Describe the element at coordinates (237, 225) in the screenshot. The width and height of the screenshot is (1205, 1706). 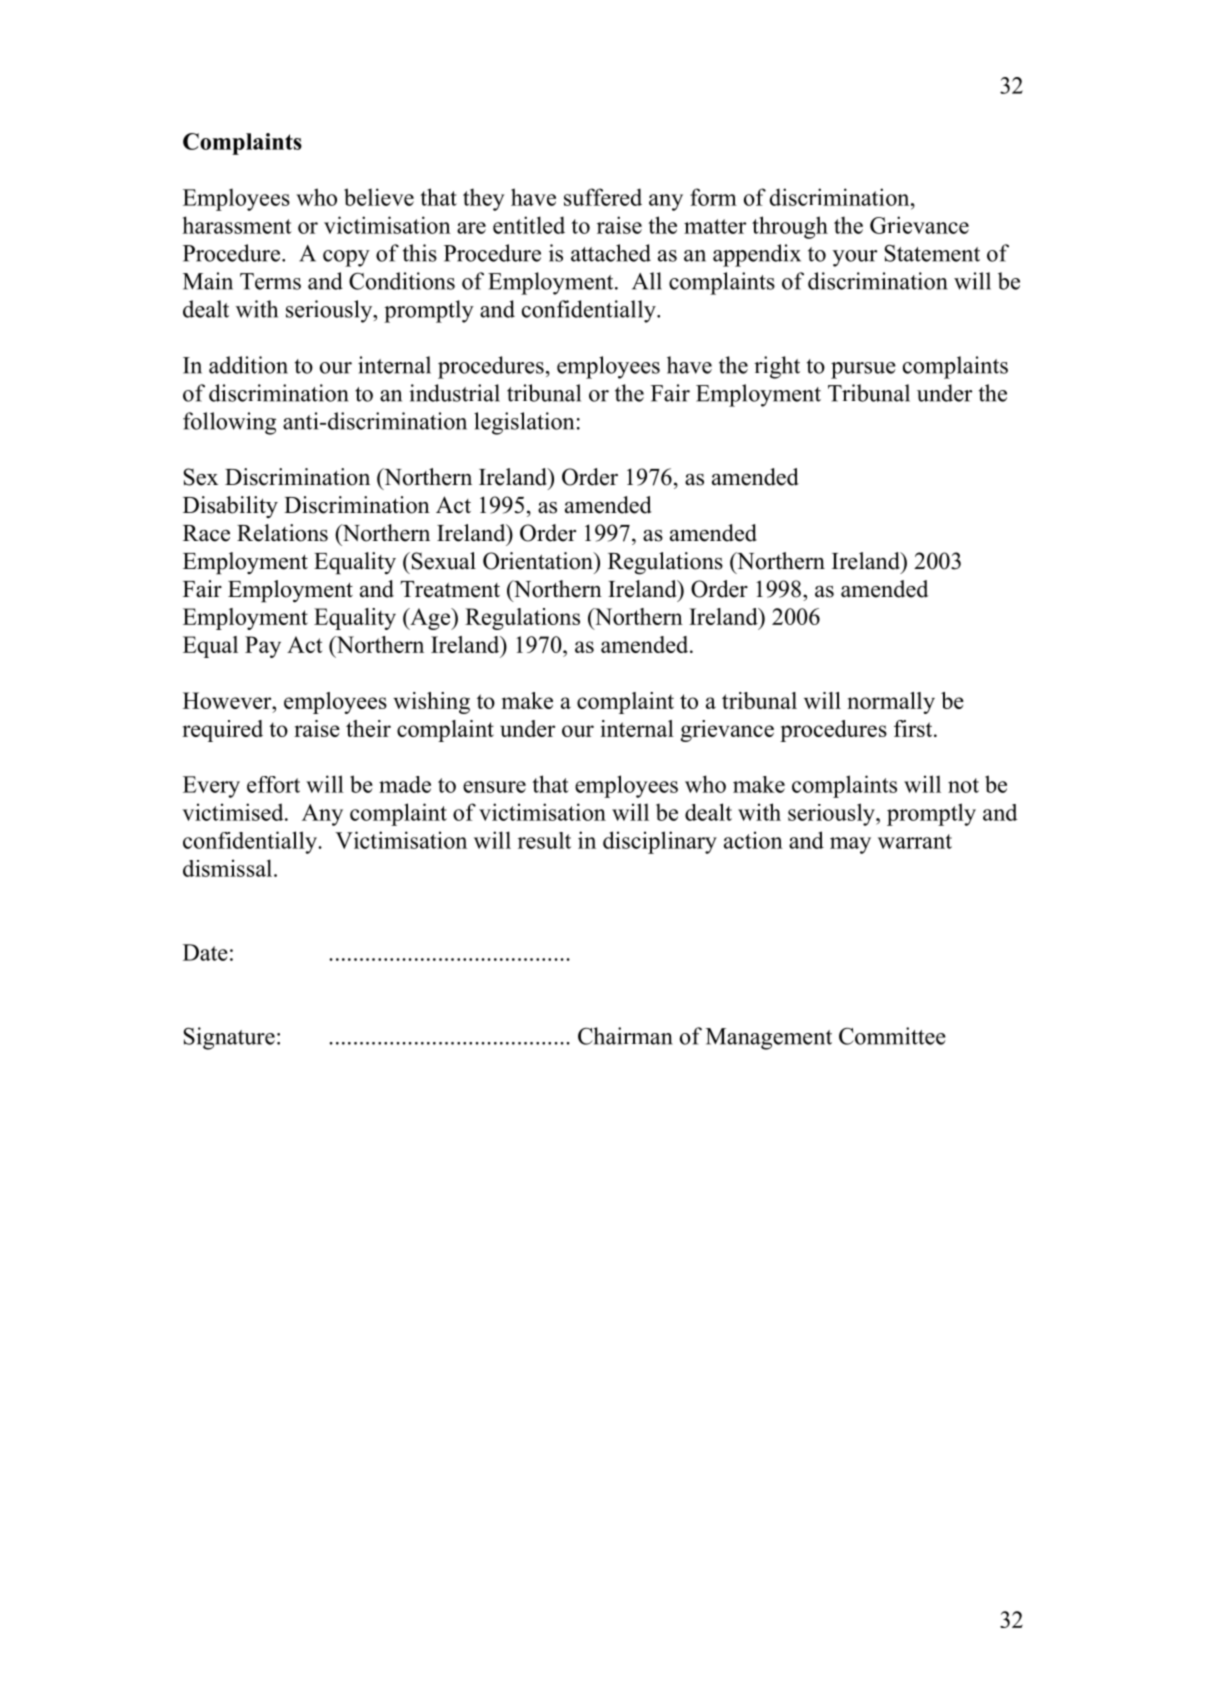
I see `harassment` at that location.
